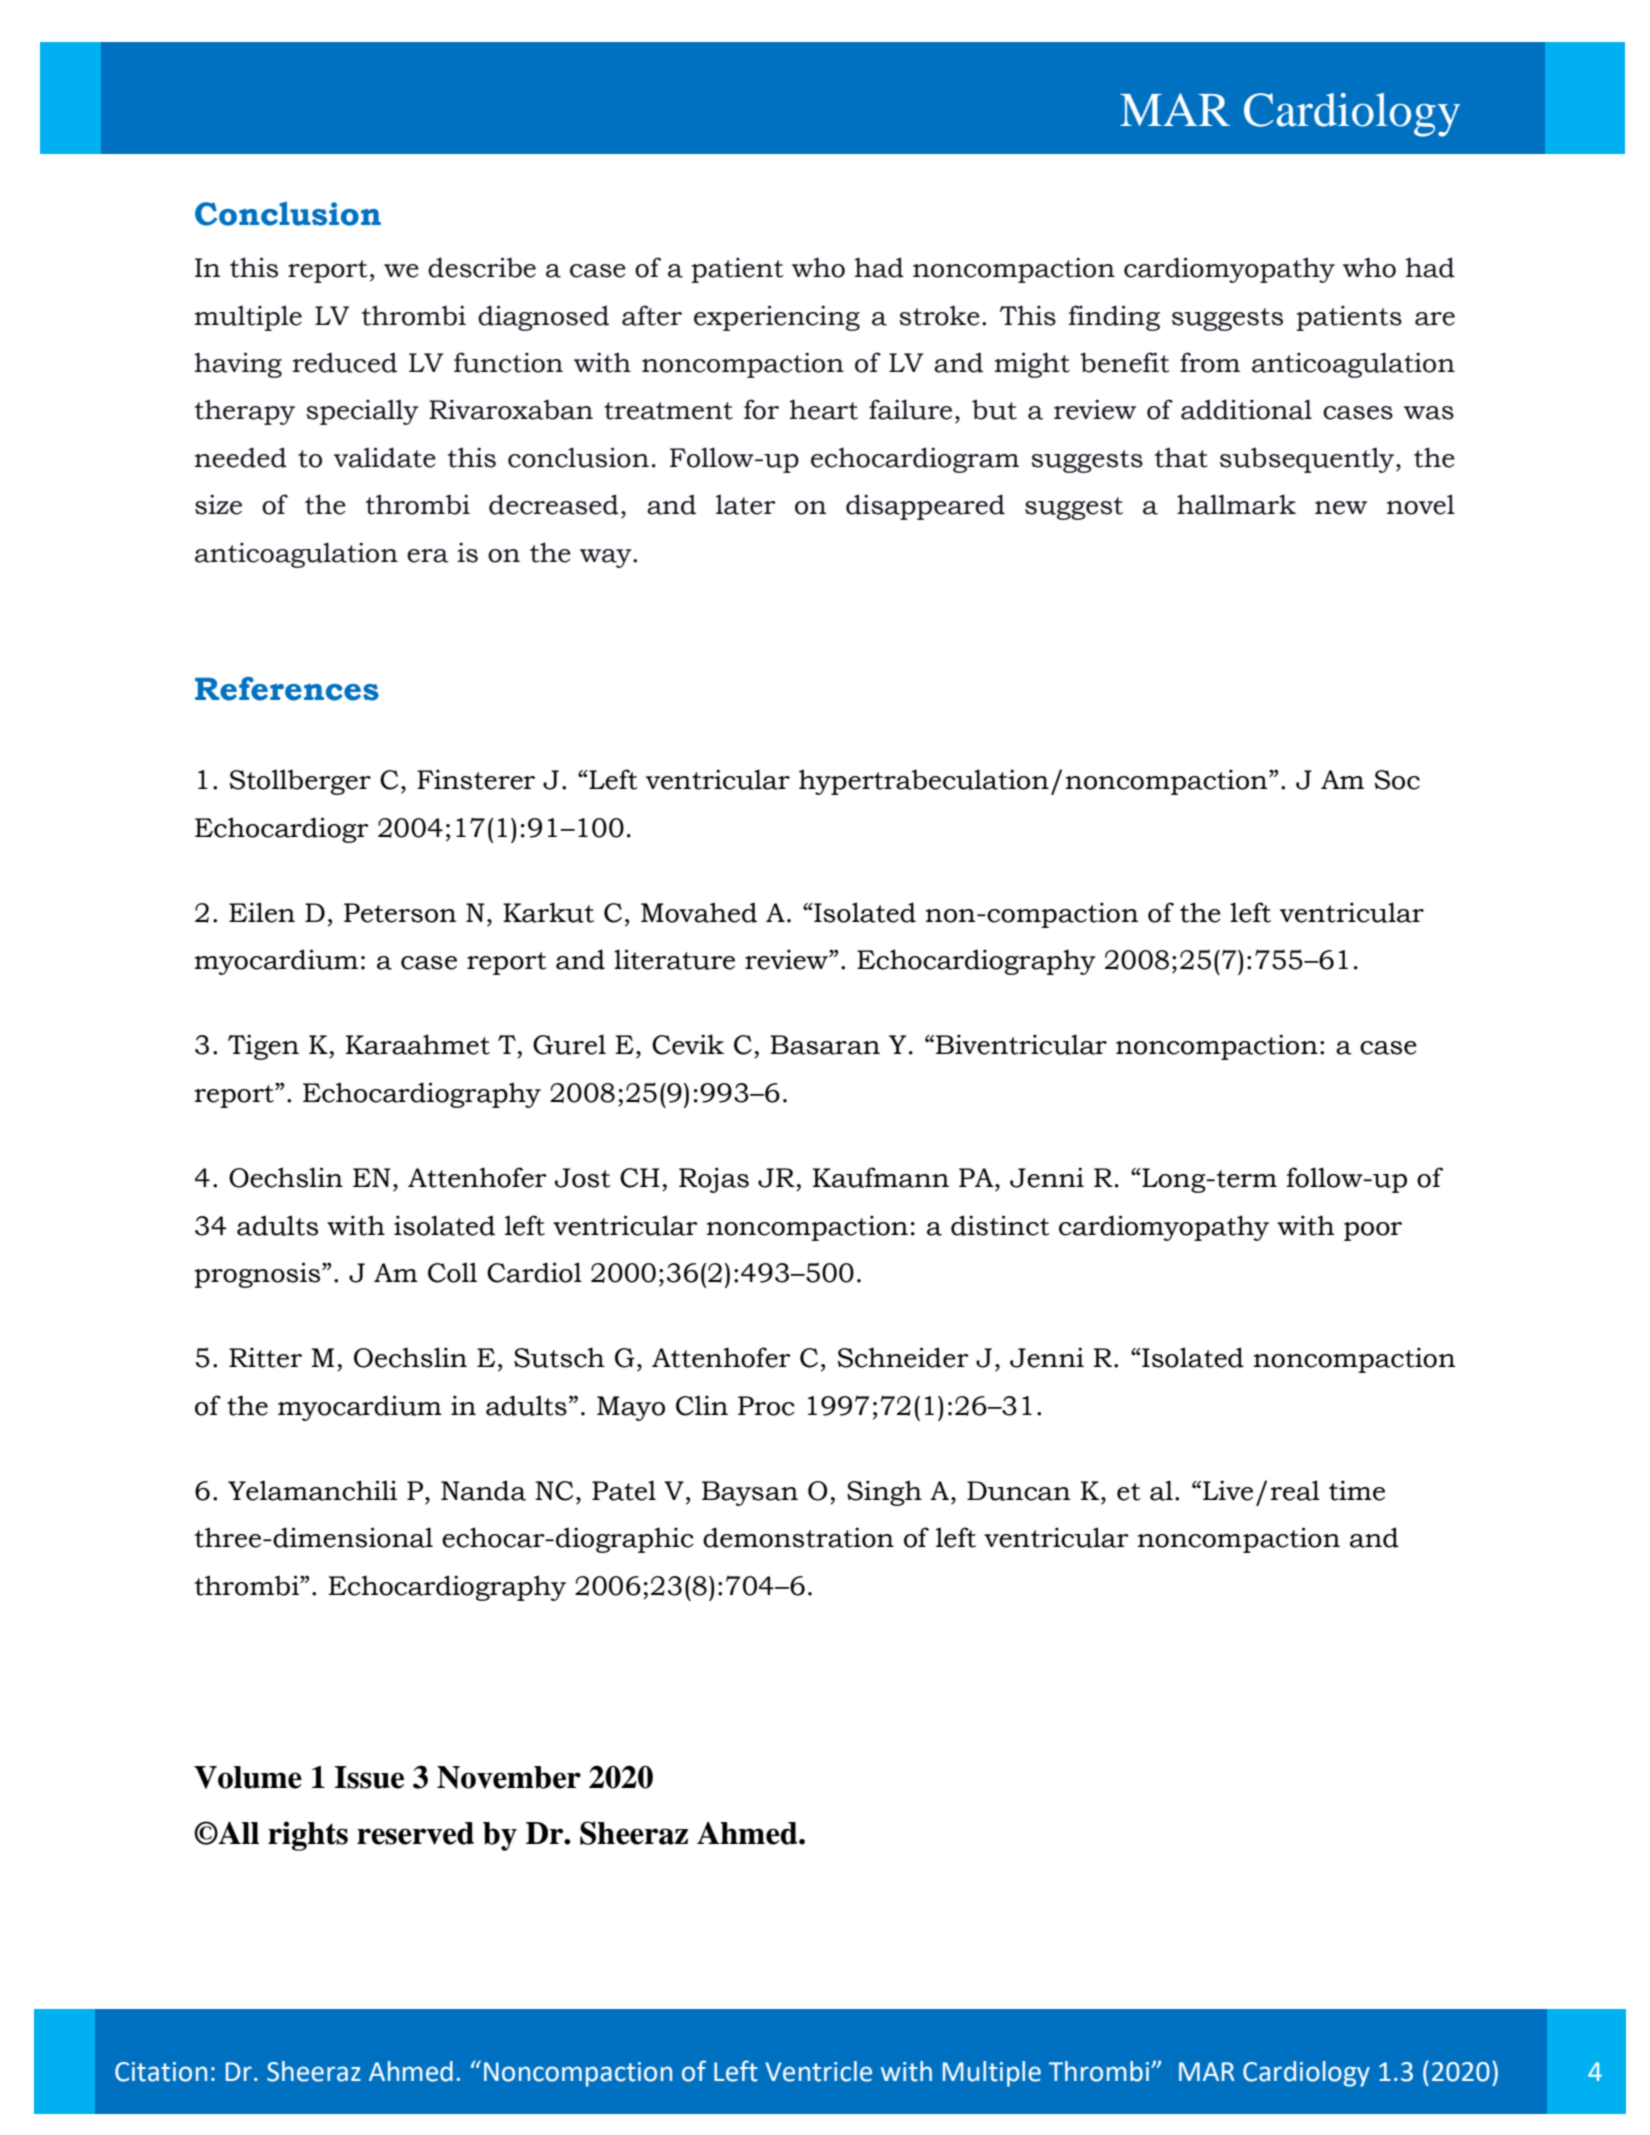 The width and height of the document is (1650, 2135). I want to click on Citation, so click(161, 2072).
